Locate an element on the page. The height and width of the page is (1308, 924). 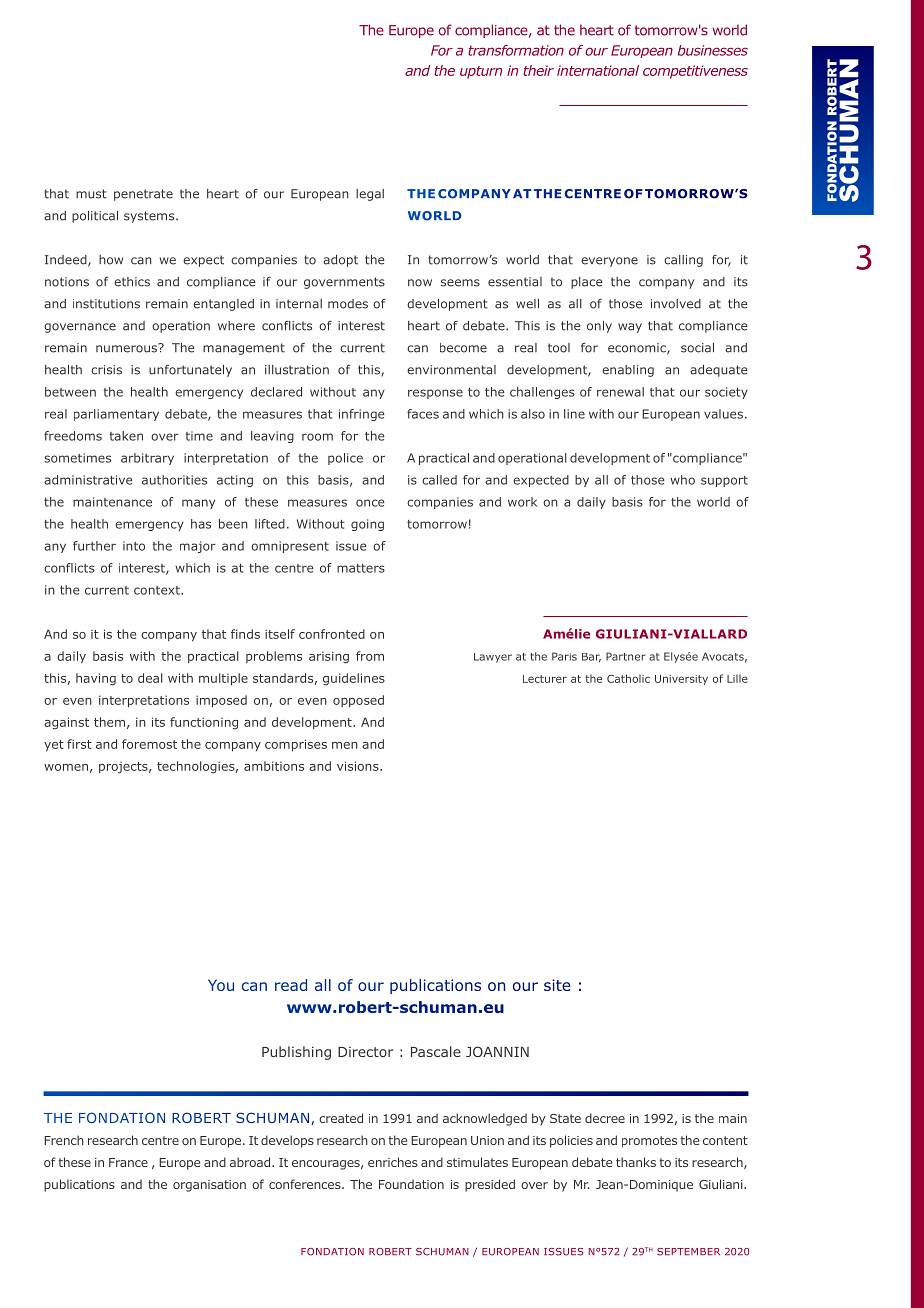
response is located at coordinates (435, 394).
